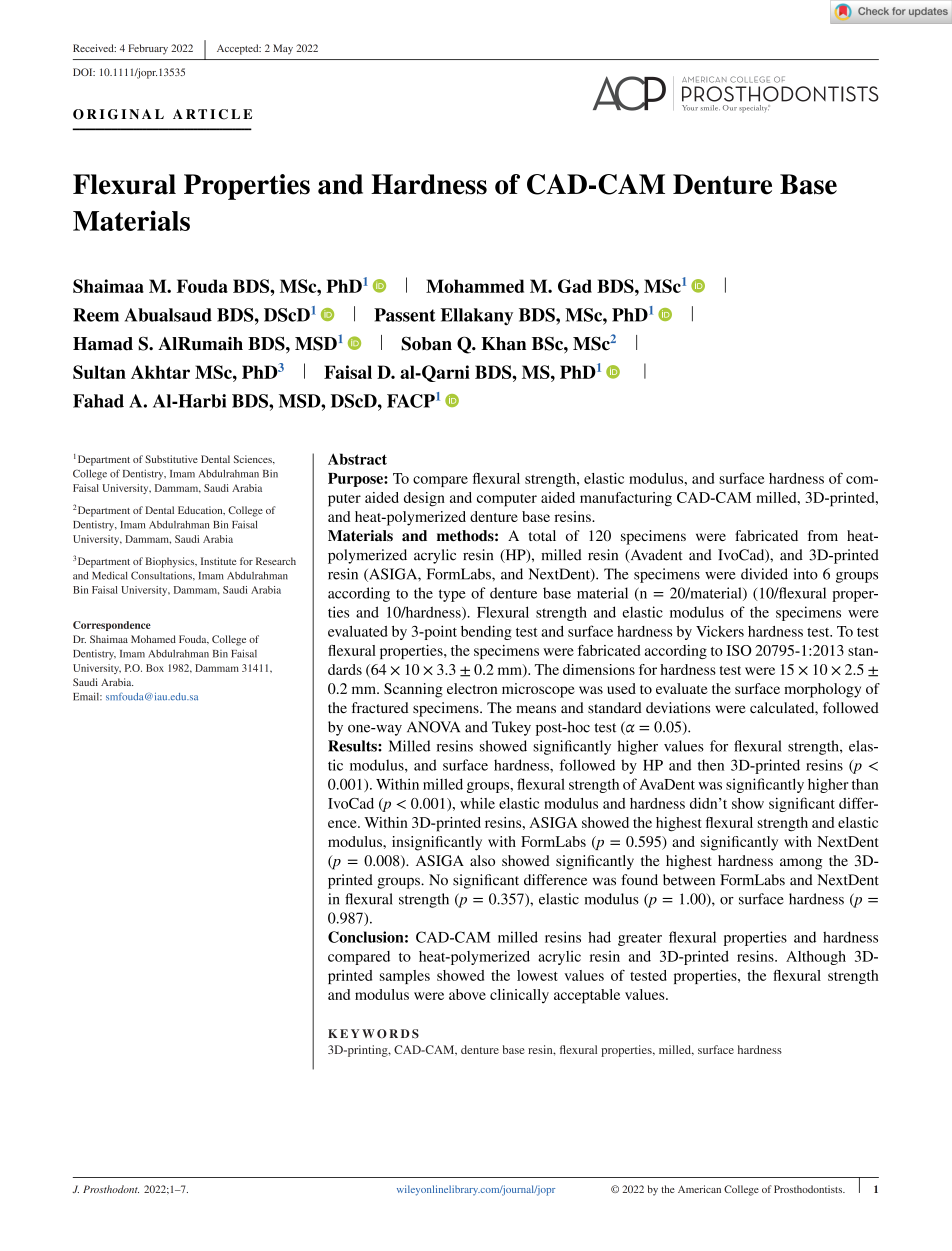 This image has height=1251, width=952. I want to click on above, so click(467, 994).
